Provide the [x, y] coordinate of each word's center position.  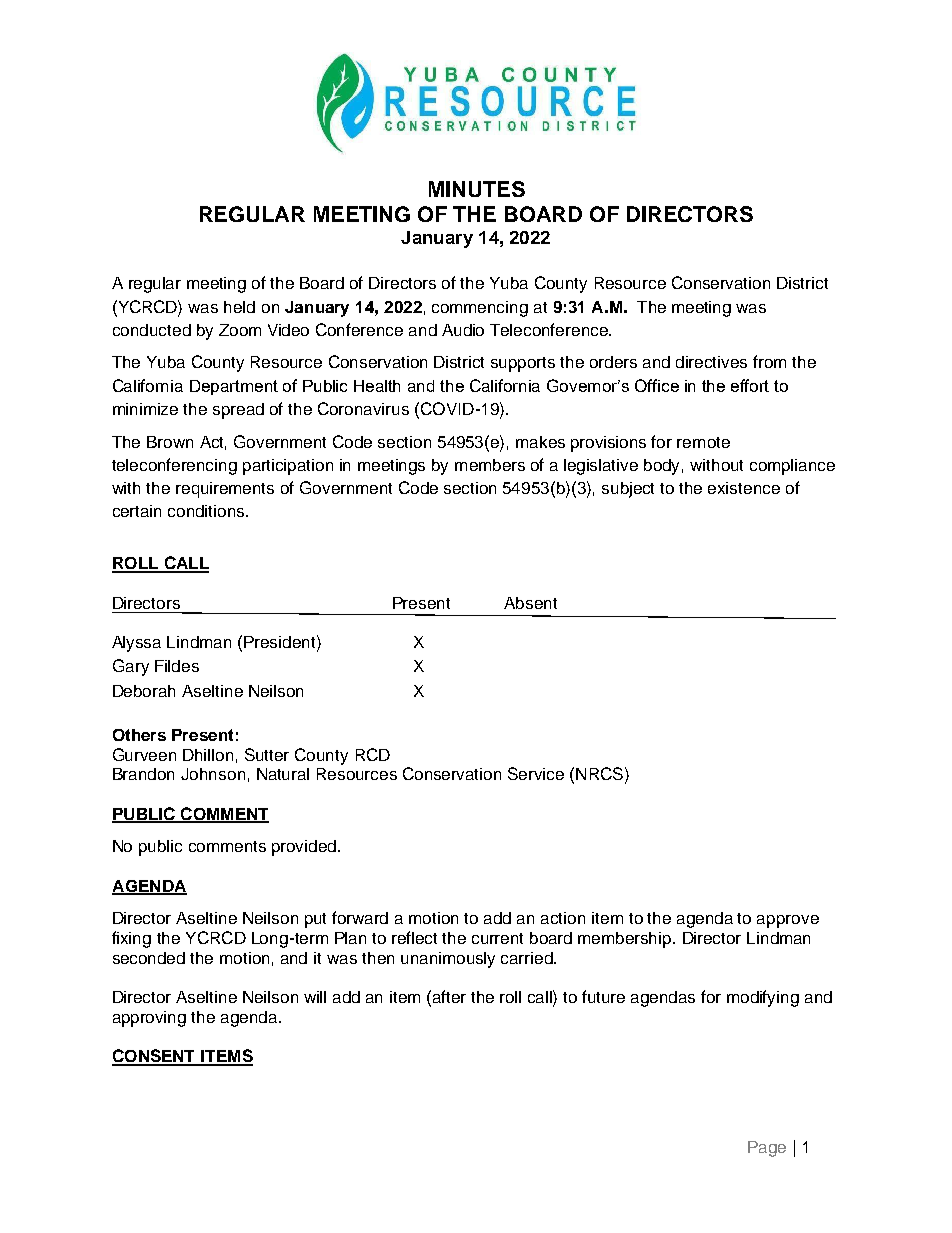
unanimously [448, 960]
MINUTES [477, 189]
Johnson [213, 774]
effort [750, 385]
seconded [149, 958]
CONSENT [155, 1057]
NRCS [599, 773]
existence [744, 488]
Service [536, 773]
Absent [530, 603]
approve [788, 921]
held [239, 307]
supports [523, 364]
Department [234, 387]
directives [711, 362]
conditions [207, 511]
